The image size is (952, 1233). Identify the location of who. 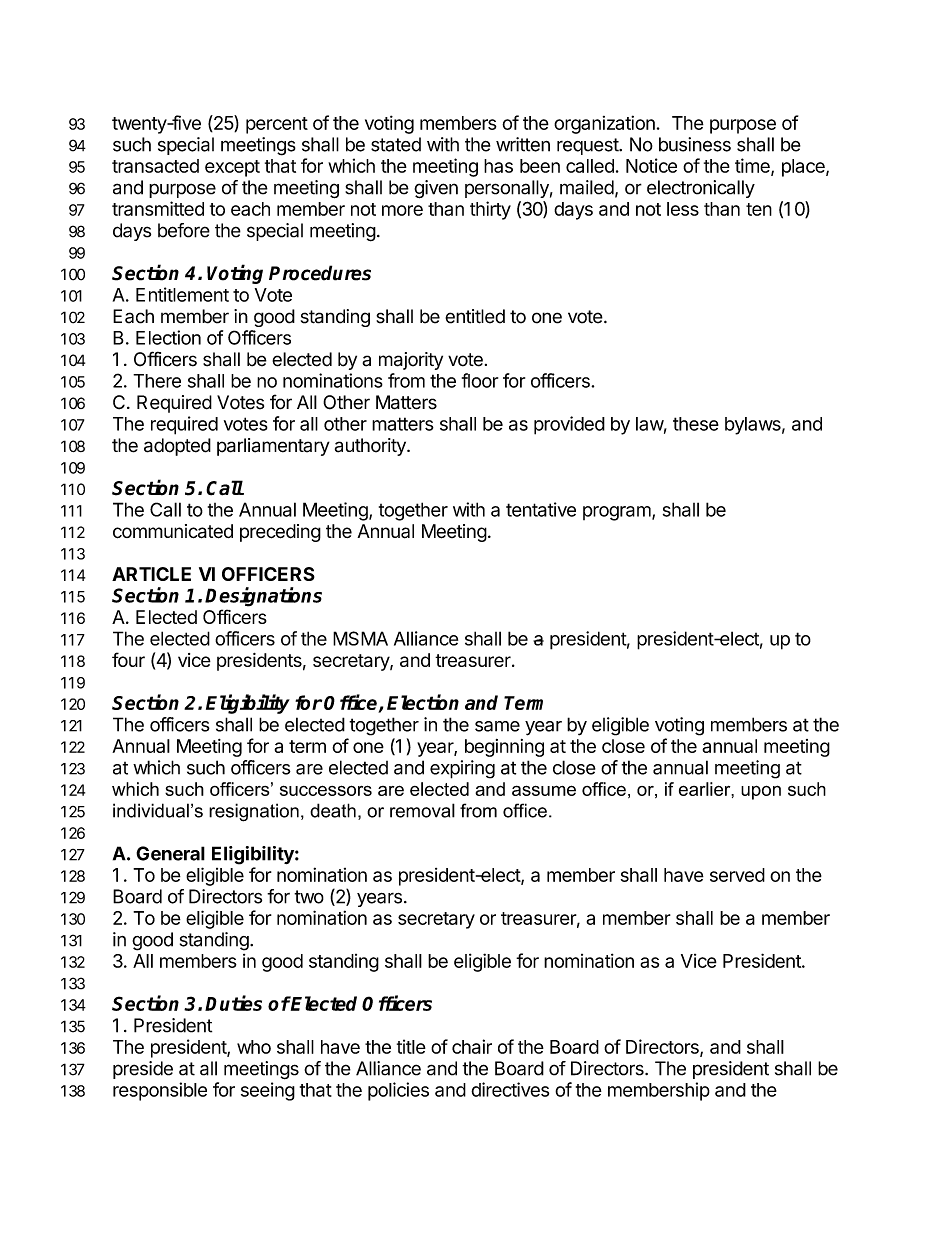
(254, 1047).
